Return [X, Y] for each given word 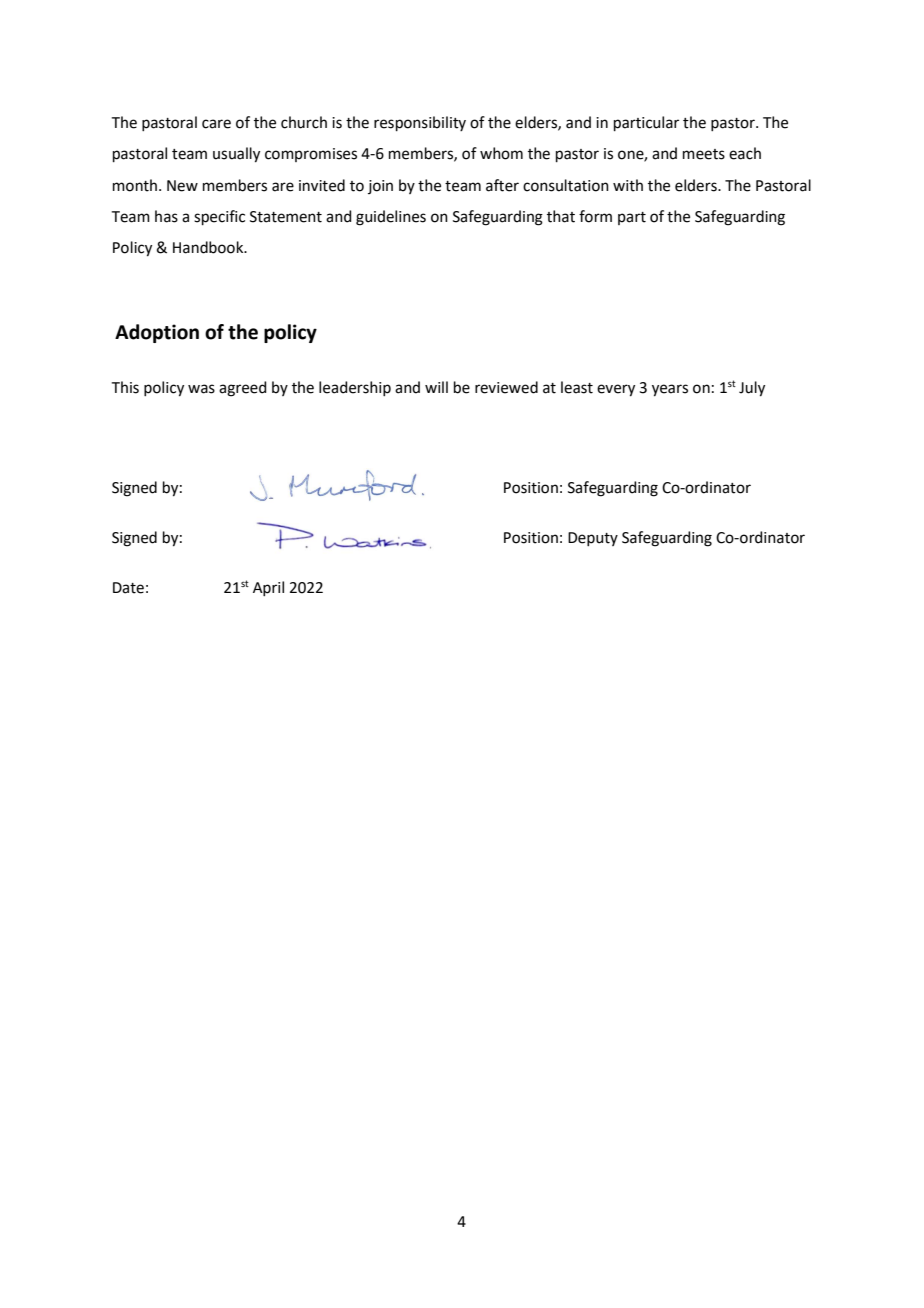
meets [704, 154]
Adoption [157, 333]
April [268, 588]
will [436, 387]
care [216, 124]
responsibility [420, 123]
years [670, 390]
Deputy [593, 539]
